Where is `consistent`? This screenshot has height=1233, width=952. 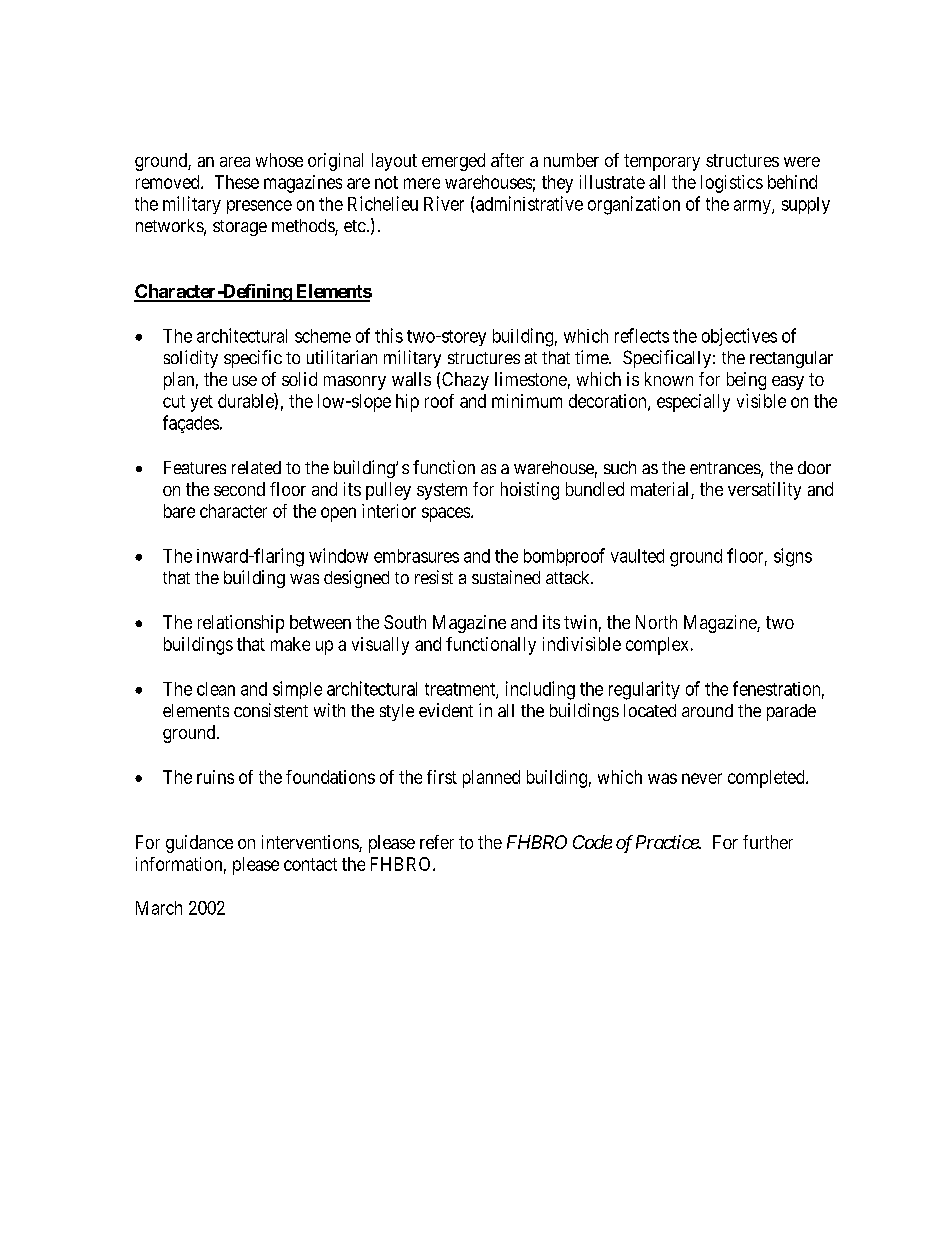 consistent is located at coordinates (271, 710).
